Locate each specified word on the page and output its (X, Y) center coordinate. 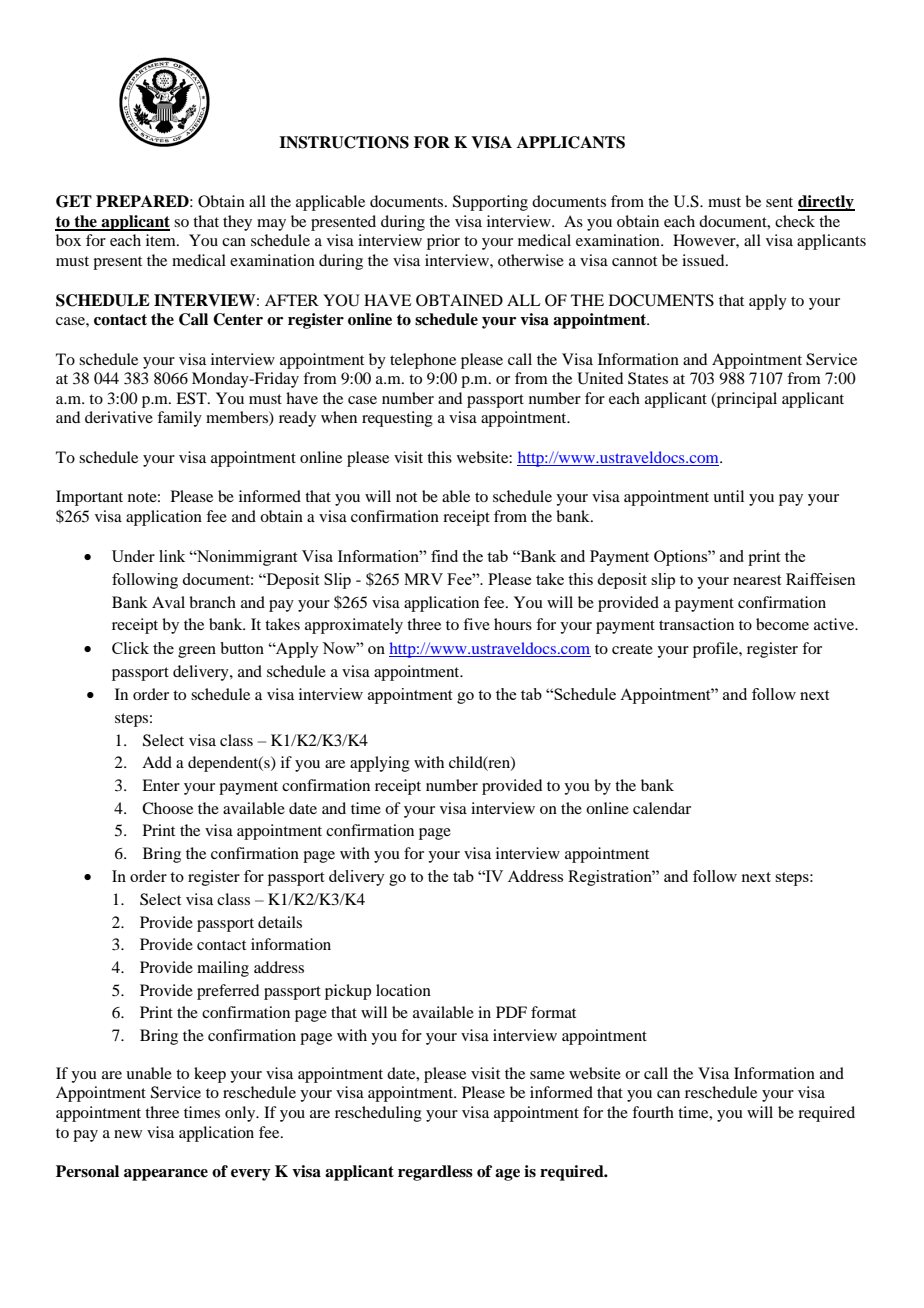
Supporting (490, 203)
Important (89, 498)
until (728, 496)
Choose (167, 808)
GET (74, 201)
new (128, 1134)
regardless (435, 1173)
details (280, 922)
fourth (653, 1112)
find (444, 556)
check (795, 221)
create (632, 649)
